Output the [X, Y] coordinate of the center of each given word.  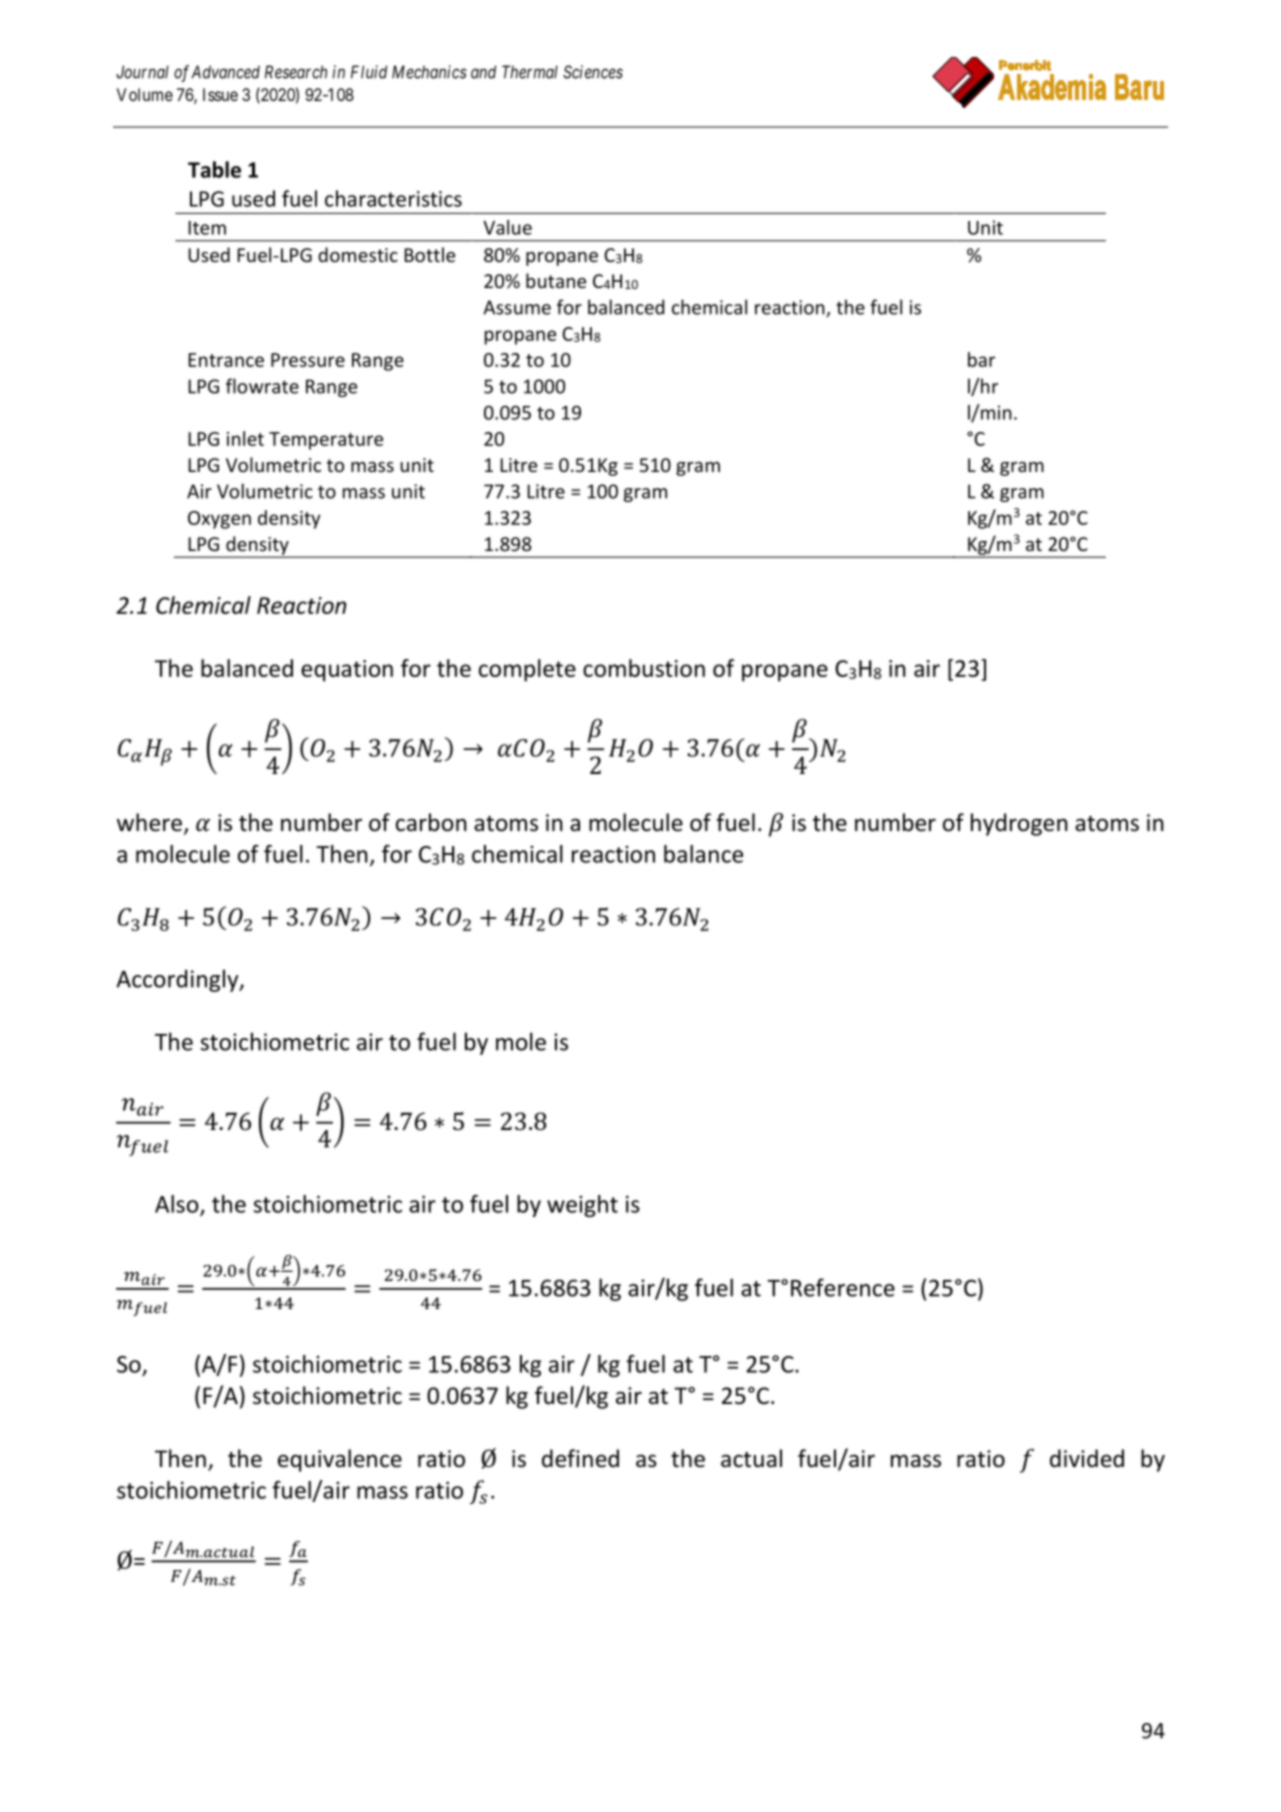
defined [580, 1458]
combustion [644, 668]
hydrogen [1019, 824]
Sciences [593, 72]
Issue [220, 94]
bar [981, 359]
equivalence [340, 1460]
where [149, 822]
